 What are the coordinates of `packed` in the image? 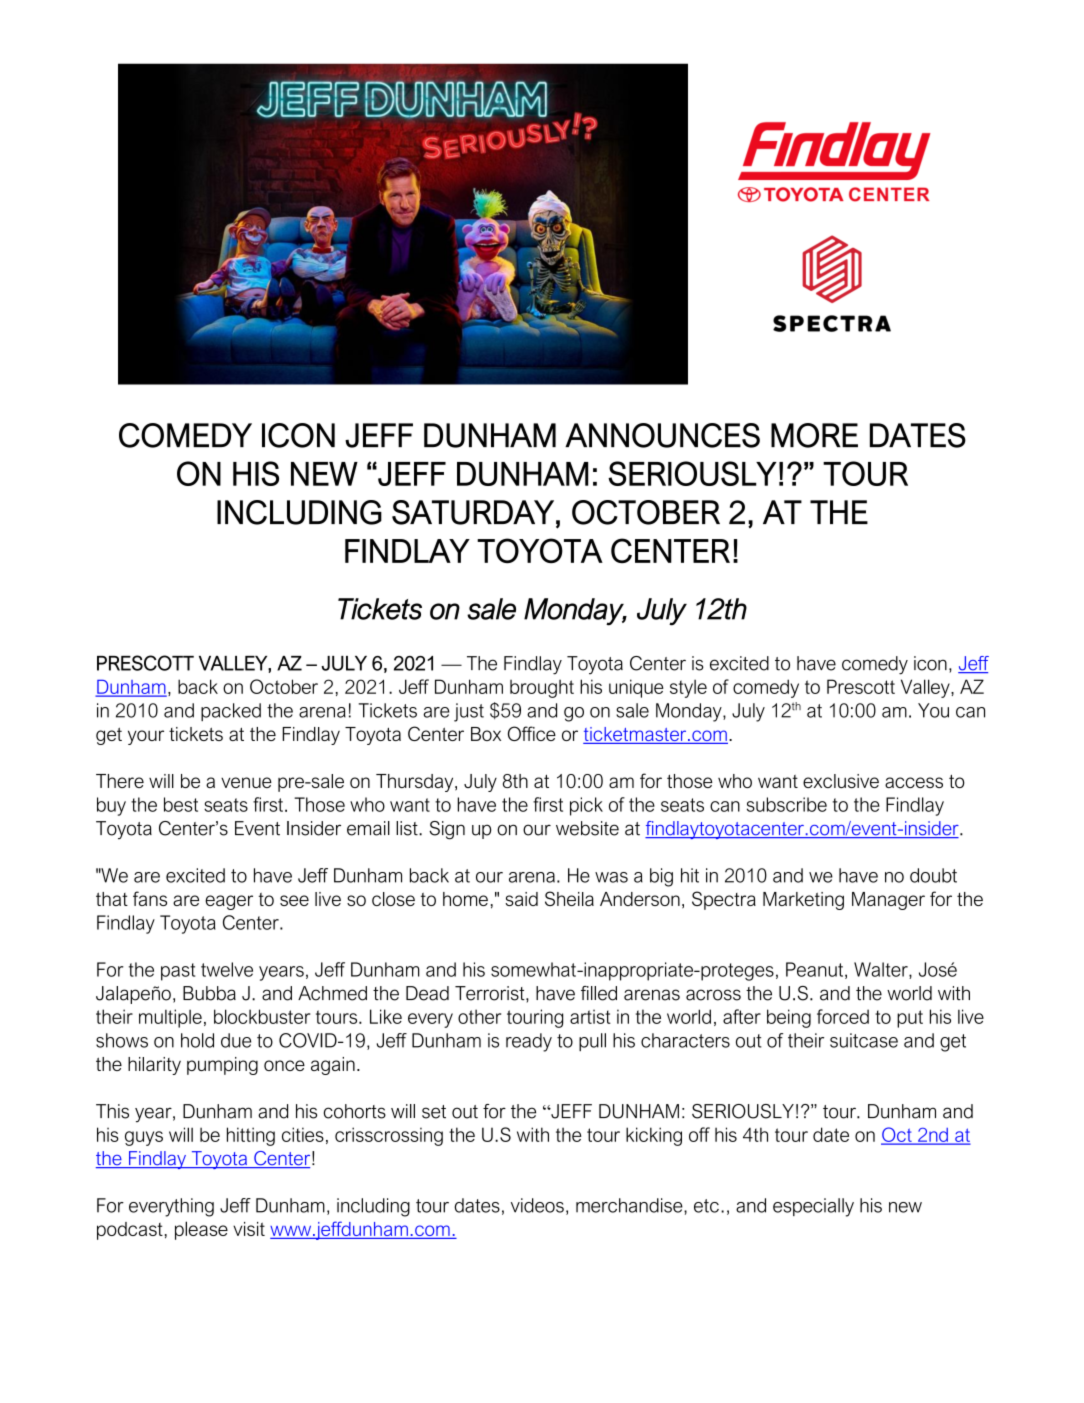 It's located at (231, 712).
